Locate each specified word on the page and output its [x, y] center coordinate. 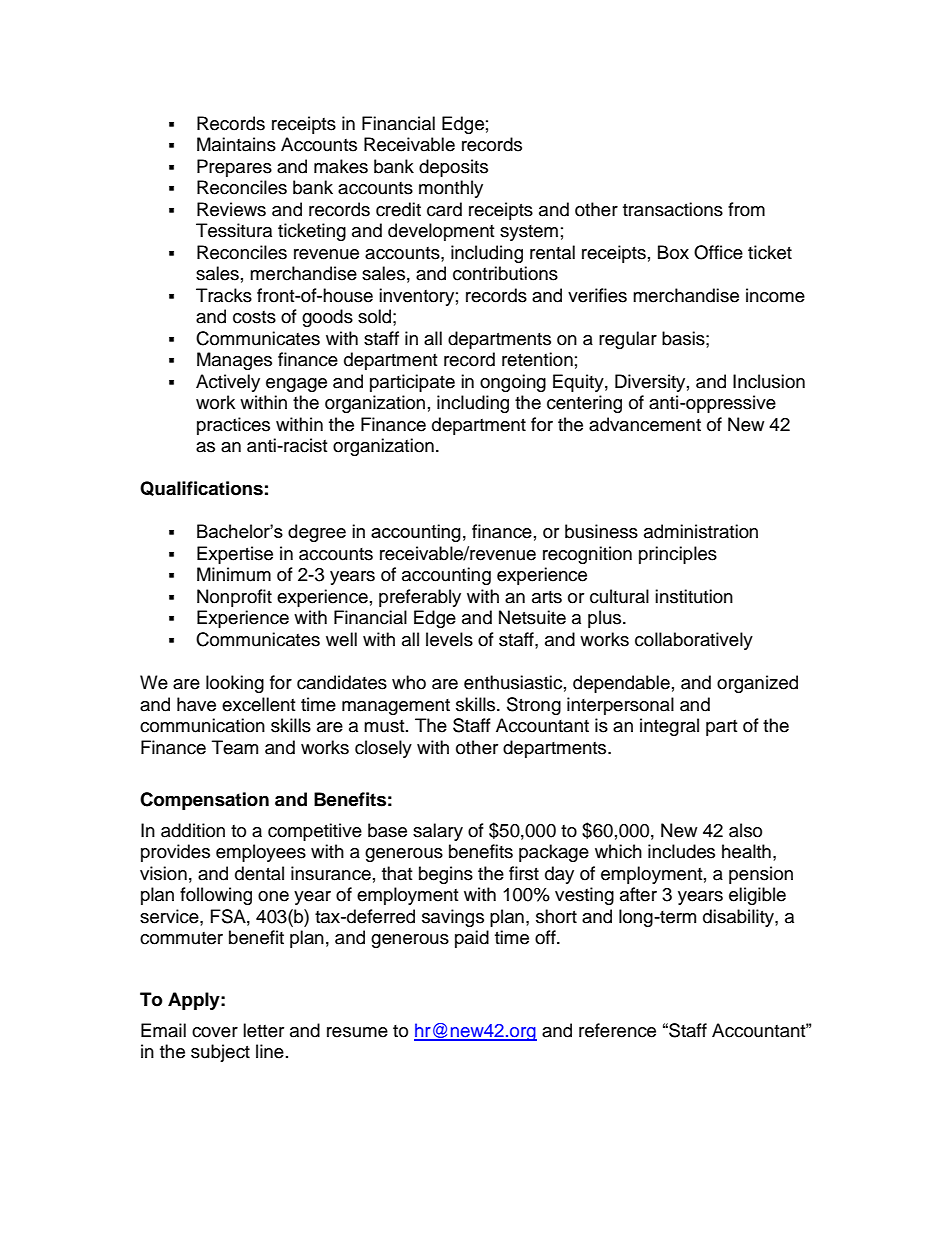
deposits [453, 168]
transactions [673, 209]
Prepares [234, 168]
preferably [420, 598]
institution [694, 596]
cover [215, 1032]
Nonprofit [234, 598]
